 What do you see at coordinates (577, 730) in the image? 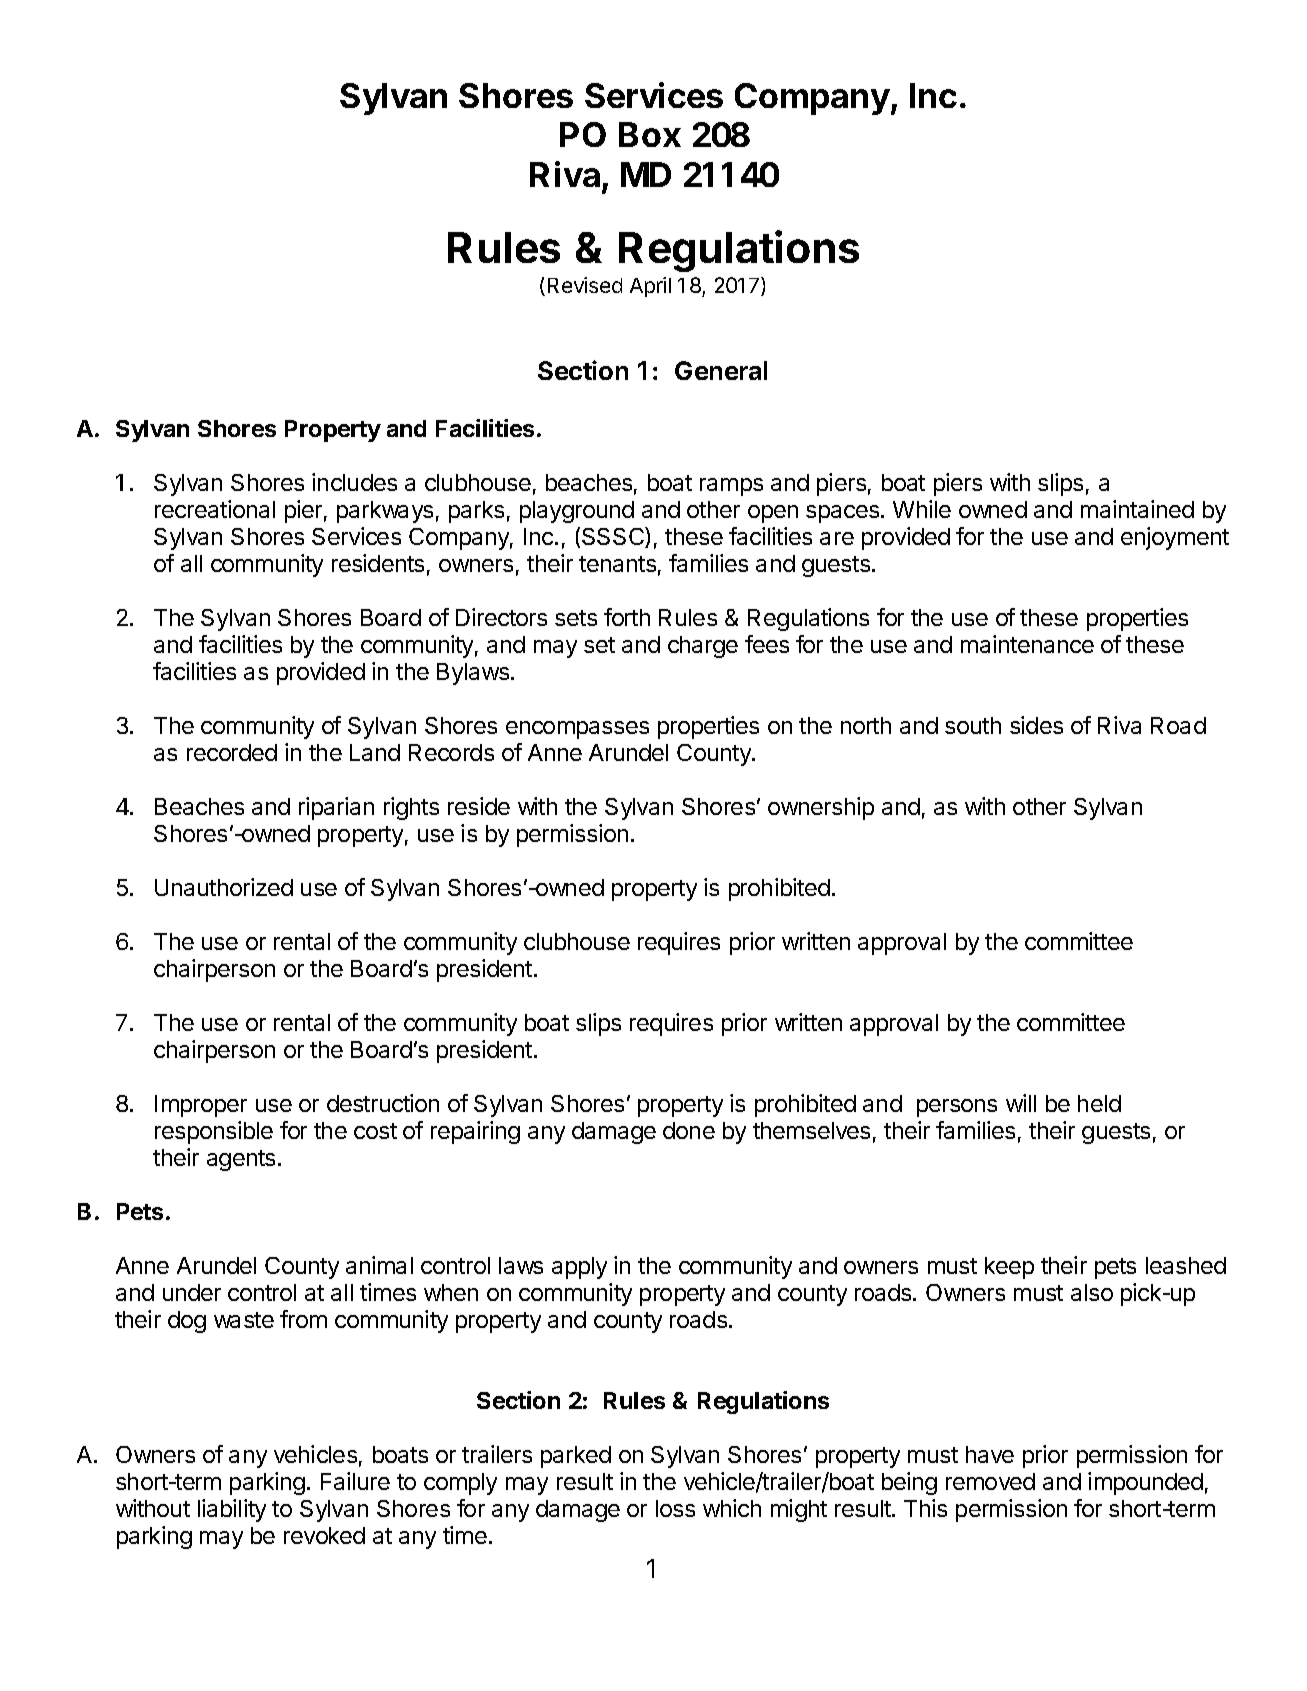
I see `encompasses` at bounding box center [577, 730].
